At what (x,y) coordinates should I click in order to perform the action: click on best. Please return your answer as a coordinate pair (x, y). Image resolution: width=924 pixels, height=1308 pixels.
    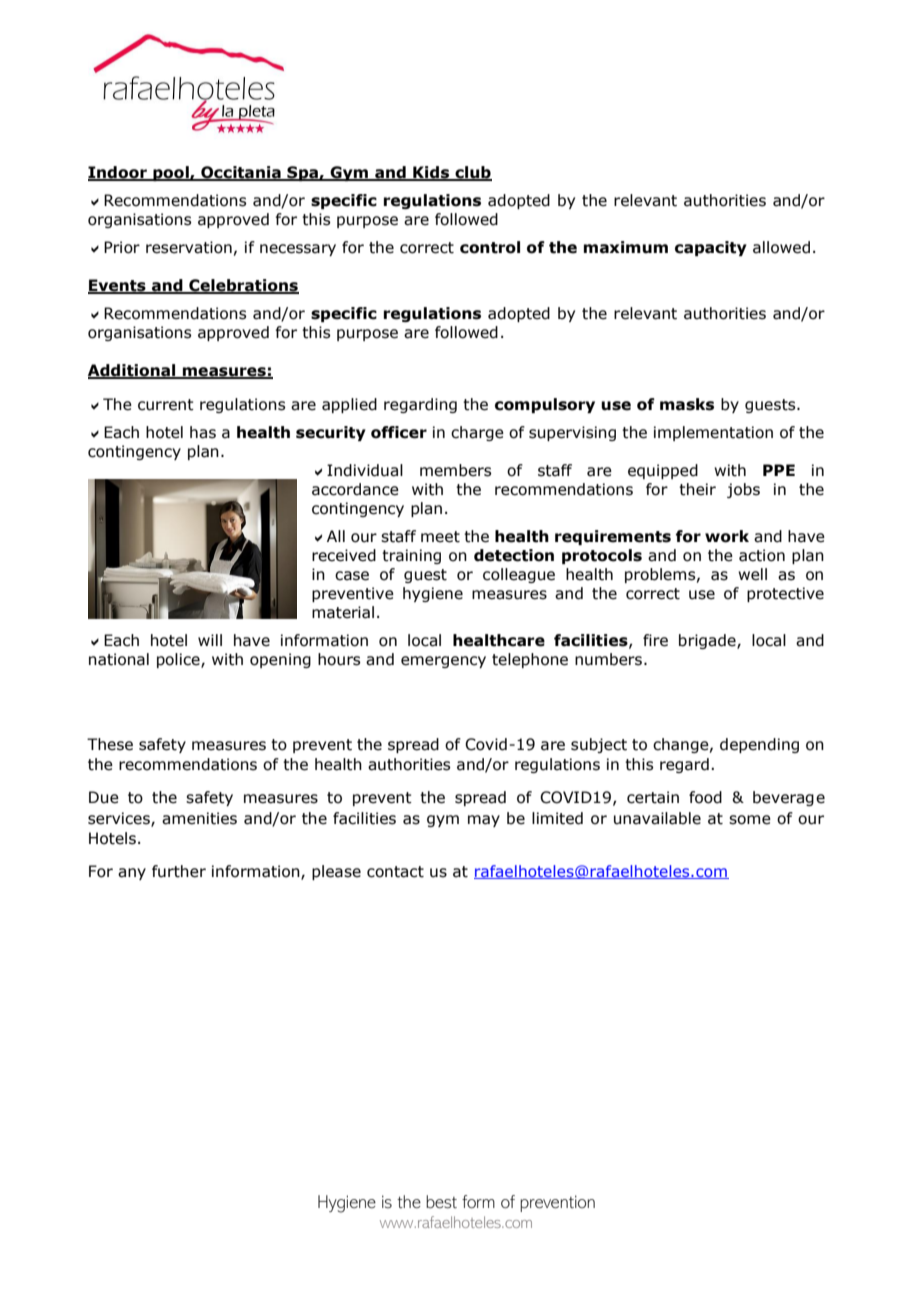
    Looking at the image, I should click on (441, 1202).
